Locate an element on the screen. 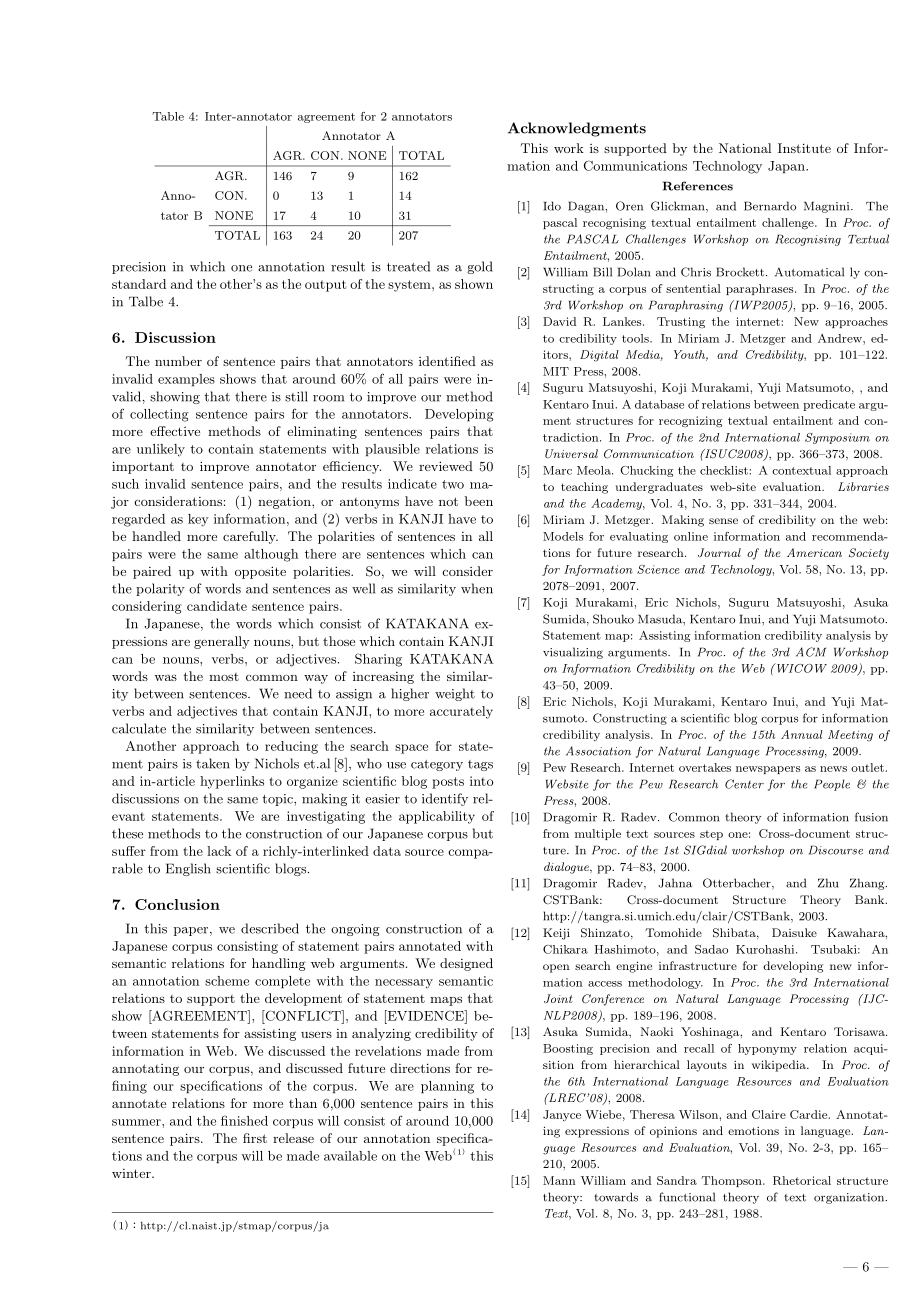  Ido is located at coordinates (552, 206).
